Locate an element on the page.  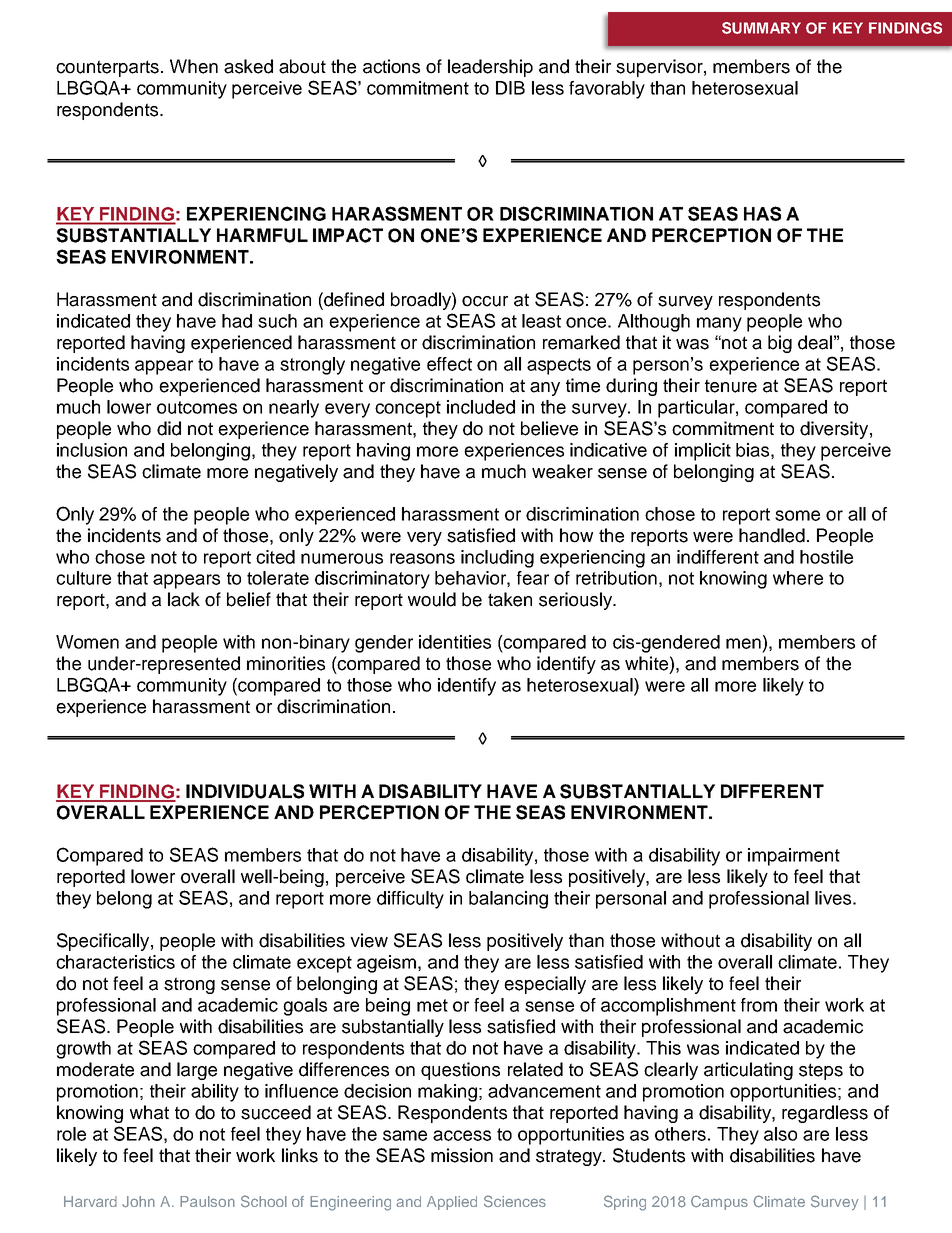
implicit is located at coordinates (703, 452).
